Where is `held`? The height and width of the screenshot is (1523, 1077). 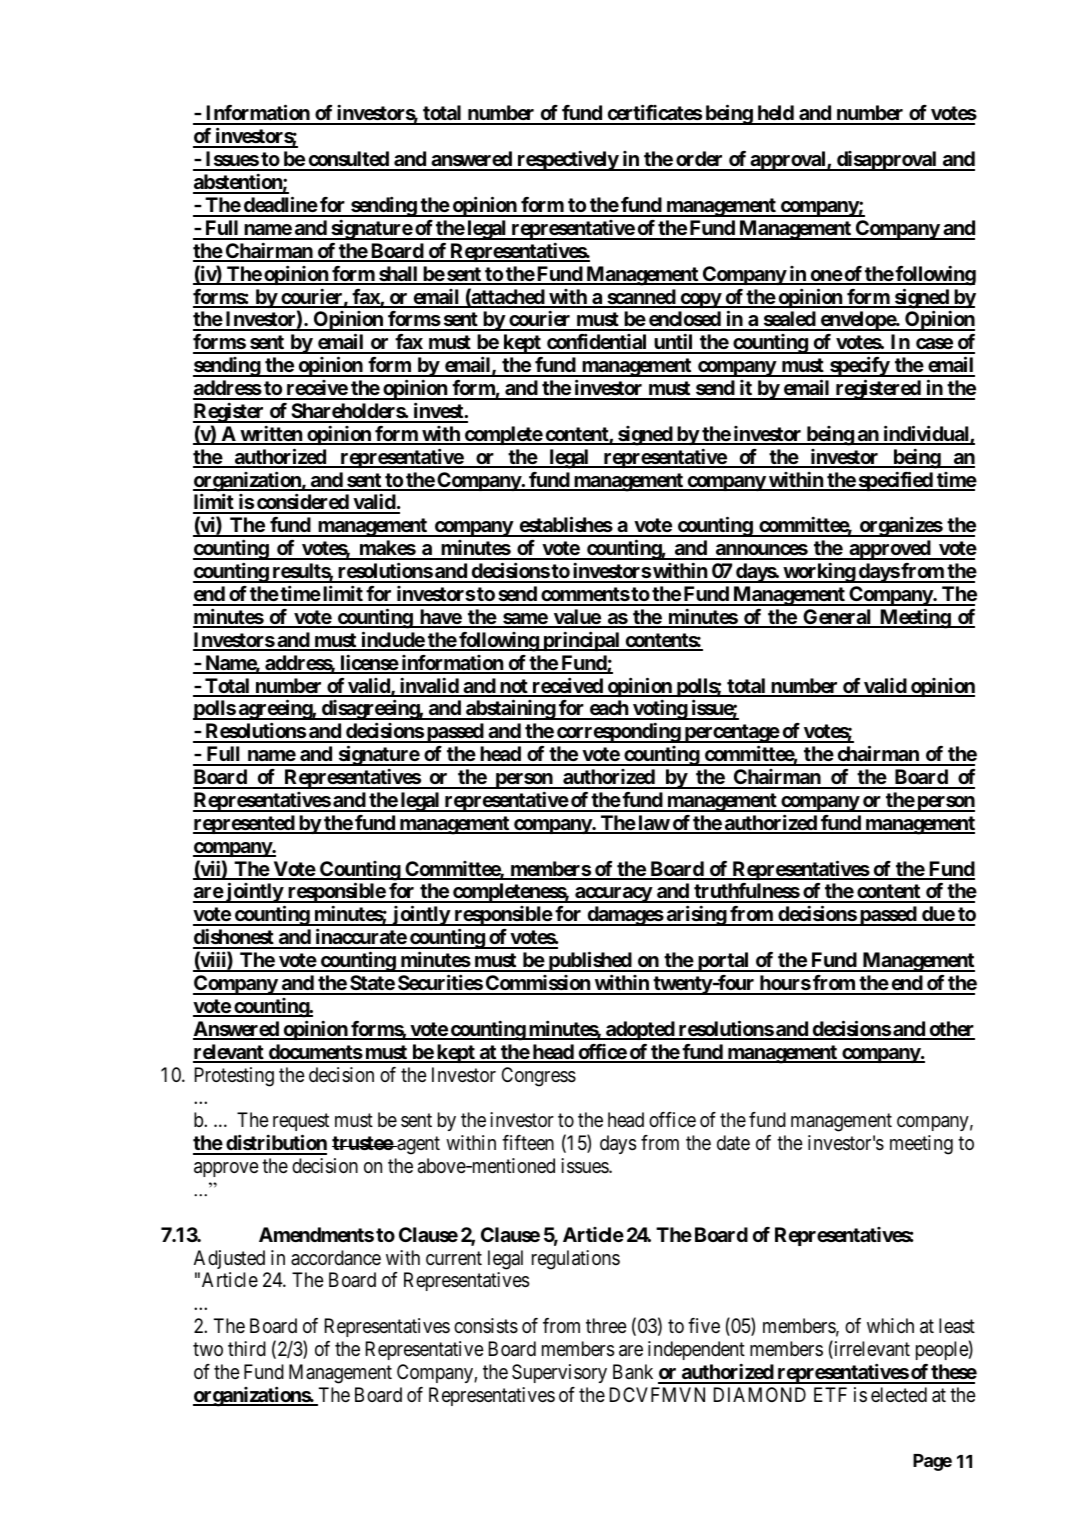 held is located at coordinates (775, 114).
